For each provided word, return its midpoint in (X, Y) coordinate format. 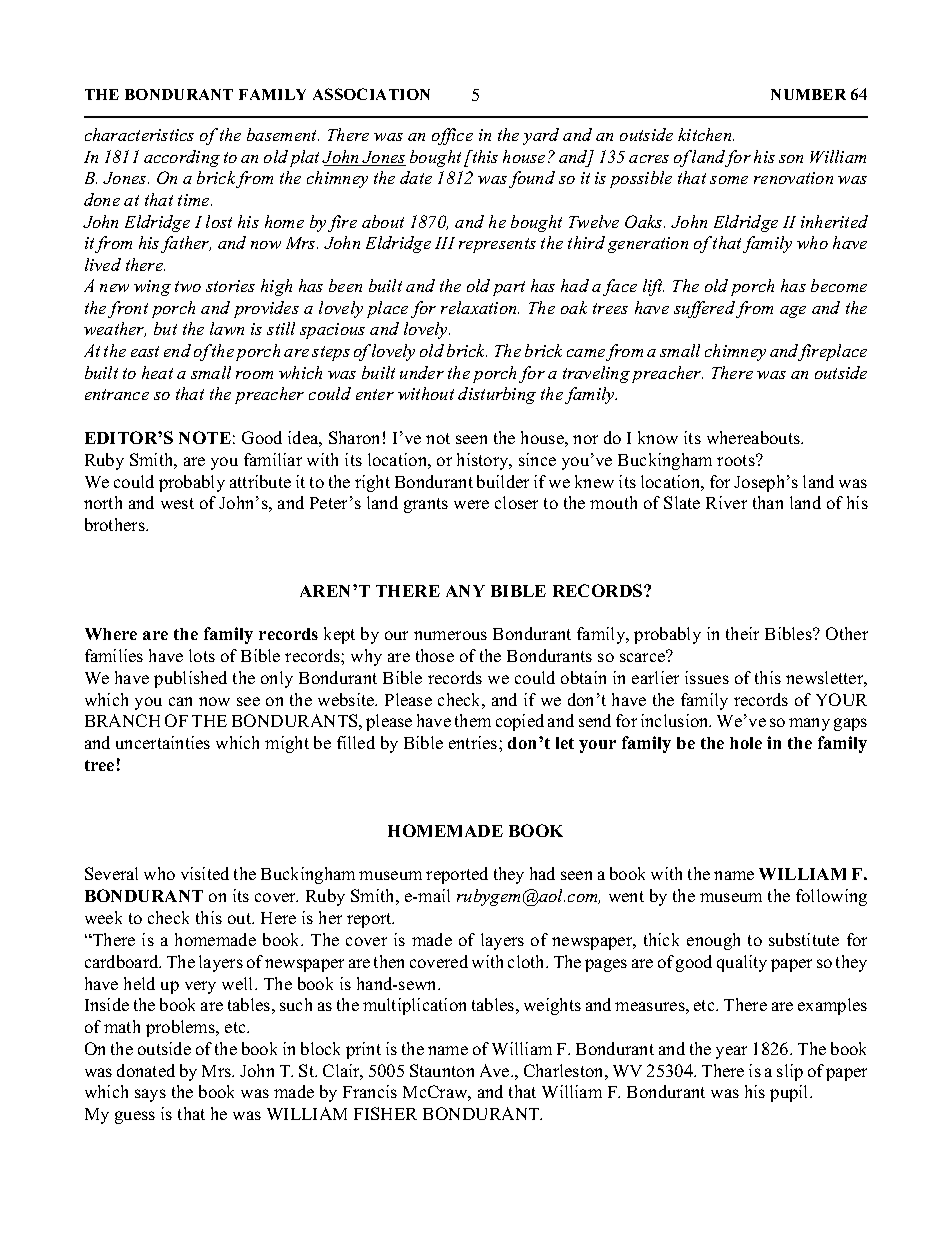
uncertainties (163, 742)
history (484, 461)
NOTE (205, 437)
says (150, 1095)
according (182, 158)
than (768, 502)
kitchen (706, 134)
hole (746, 743)
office (452, 136)
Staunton (442, 1070)
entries (474, 742)
